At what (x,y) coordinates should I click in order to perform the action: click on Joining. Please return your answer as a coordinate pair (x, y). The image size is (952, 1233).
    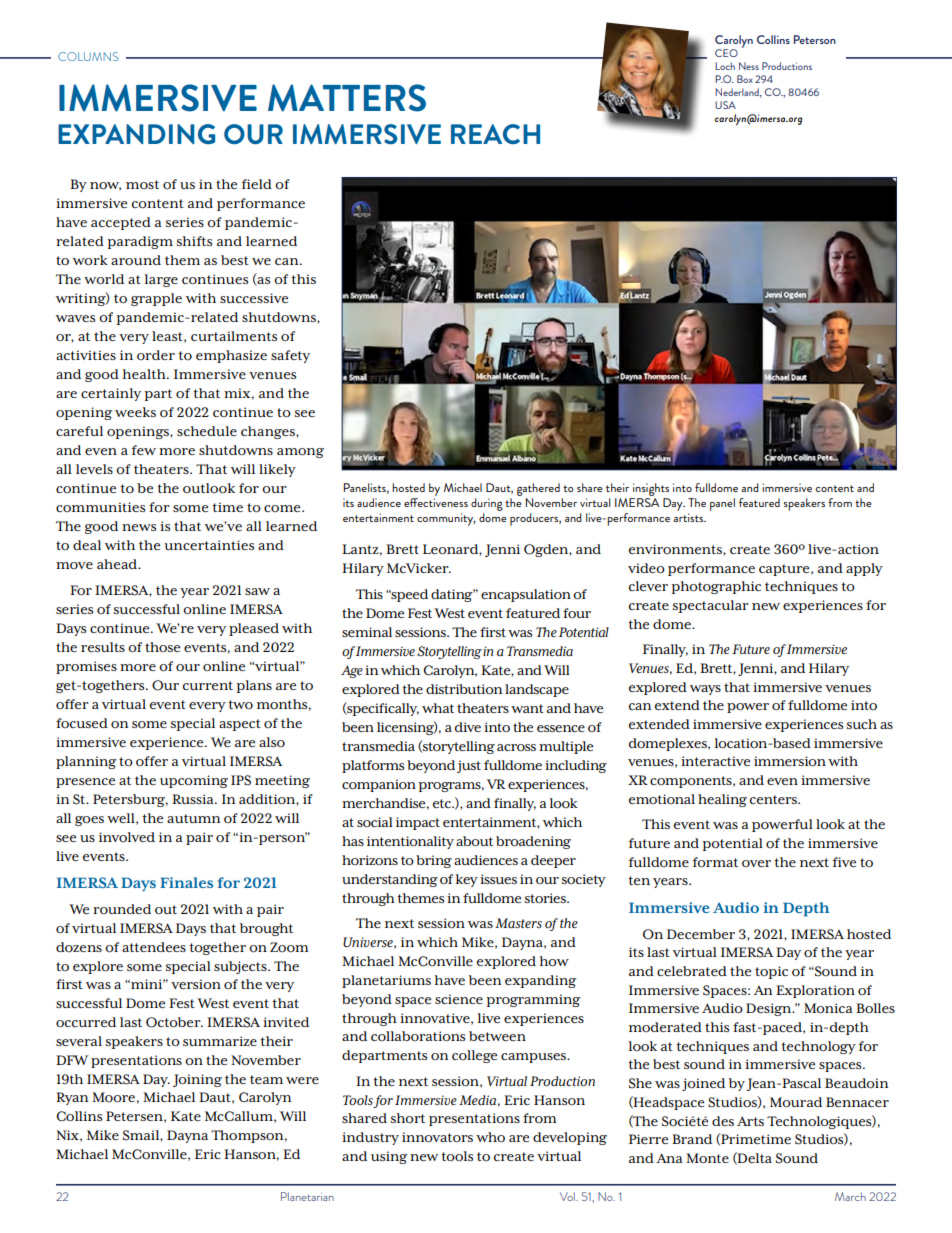
    Looking at the image, I should click on (197, 1080).
